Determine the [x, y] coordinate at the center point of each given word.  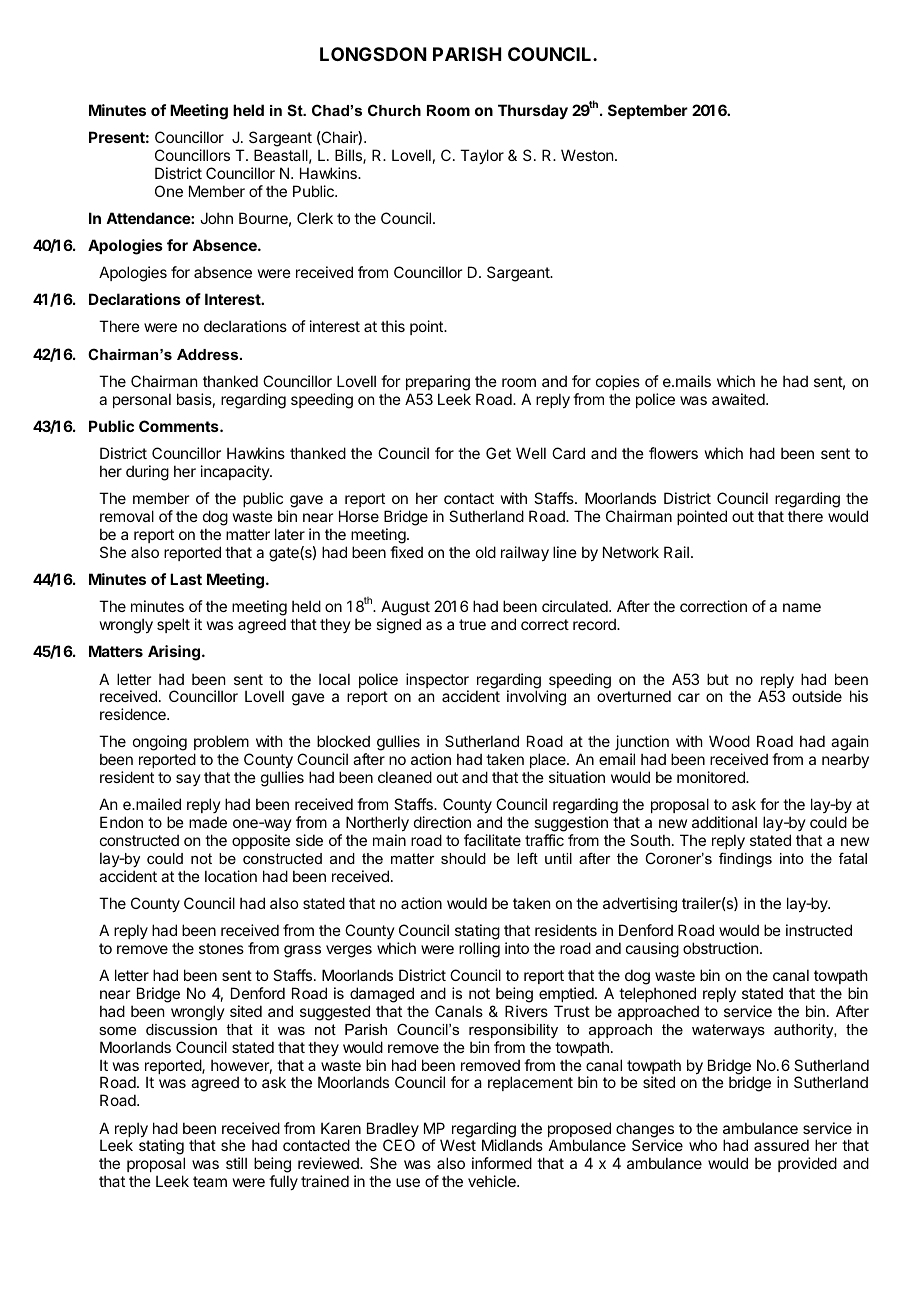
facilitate [492, 840]
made [208, 822]
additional [724, 822]
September [648, 111]
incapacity [236, 472]
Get [498, 453]
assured [781, 1145]
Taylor [482, 156]
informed [502, 1163]
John [216, 218]
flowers [673, 453]
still [236, 1163]
